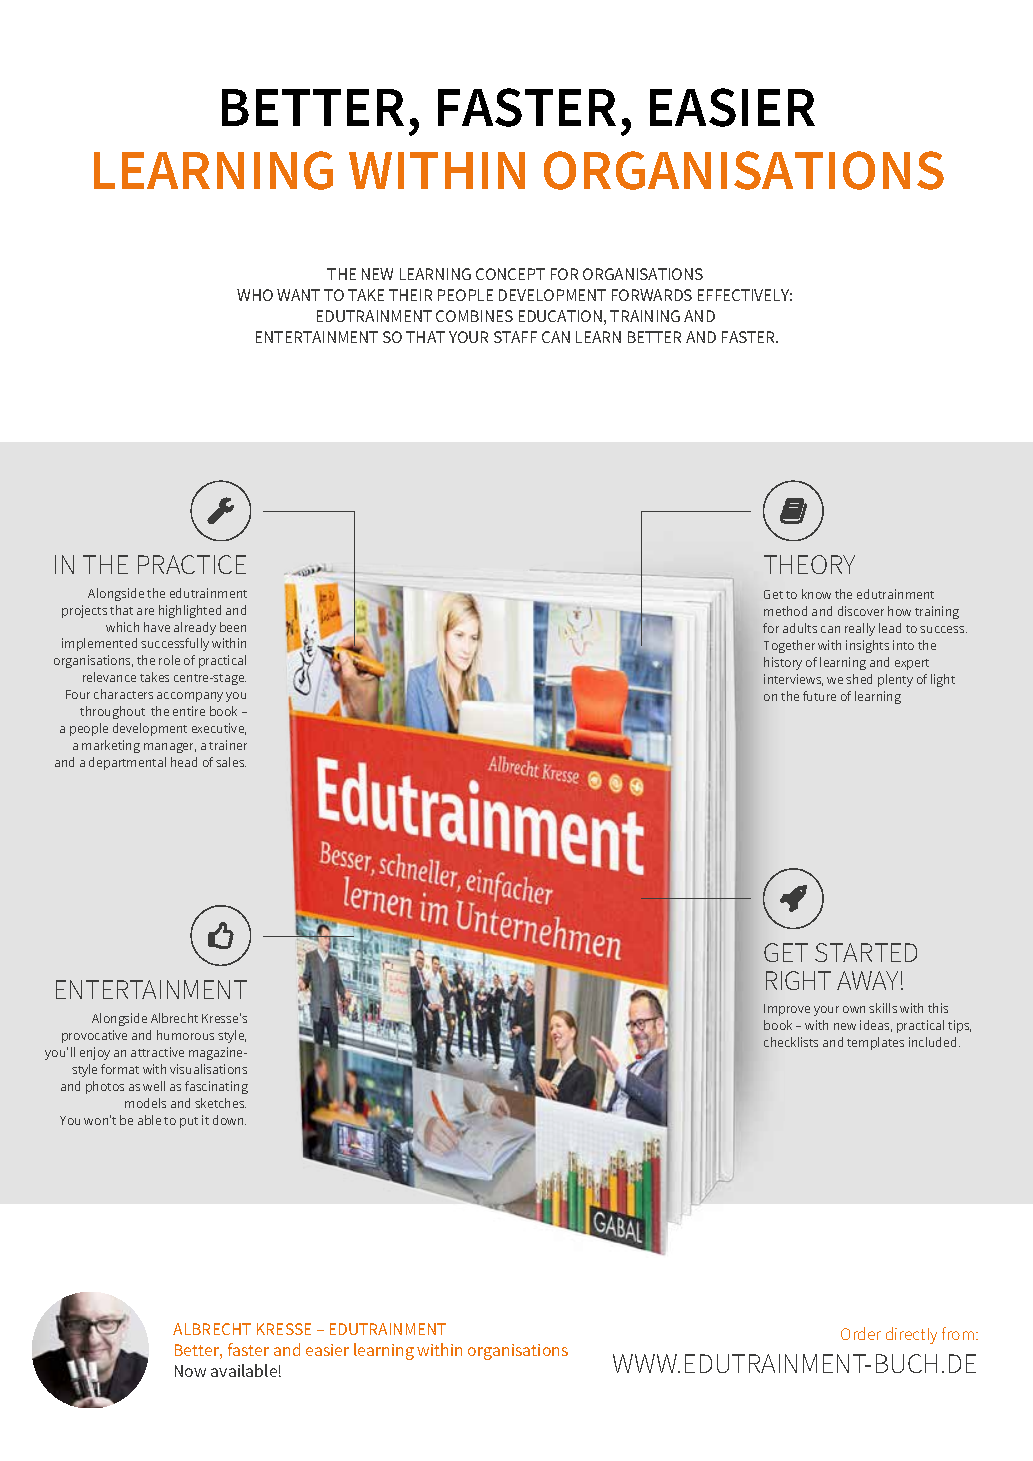 The height and width of the image is (1461, 1033). Describe the element at coordinates (185, 1035) in the image. I see `humorous` at that location.
